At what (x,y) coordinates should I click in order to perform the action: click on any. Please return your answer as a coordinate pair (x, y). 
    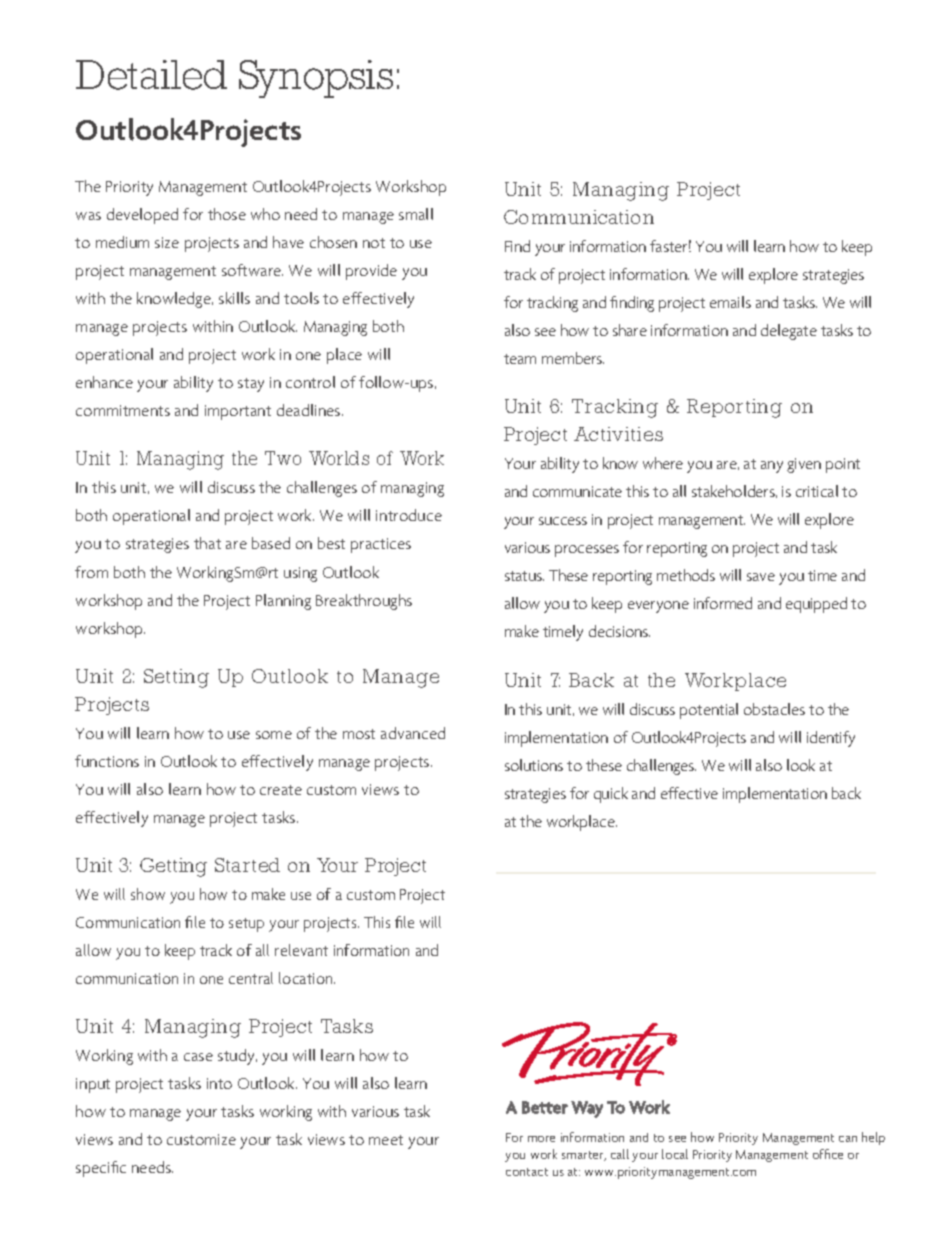
    Looking at the image, I should click on (772, 467).
